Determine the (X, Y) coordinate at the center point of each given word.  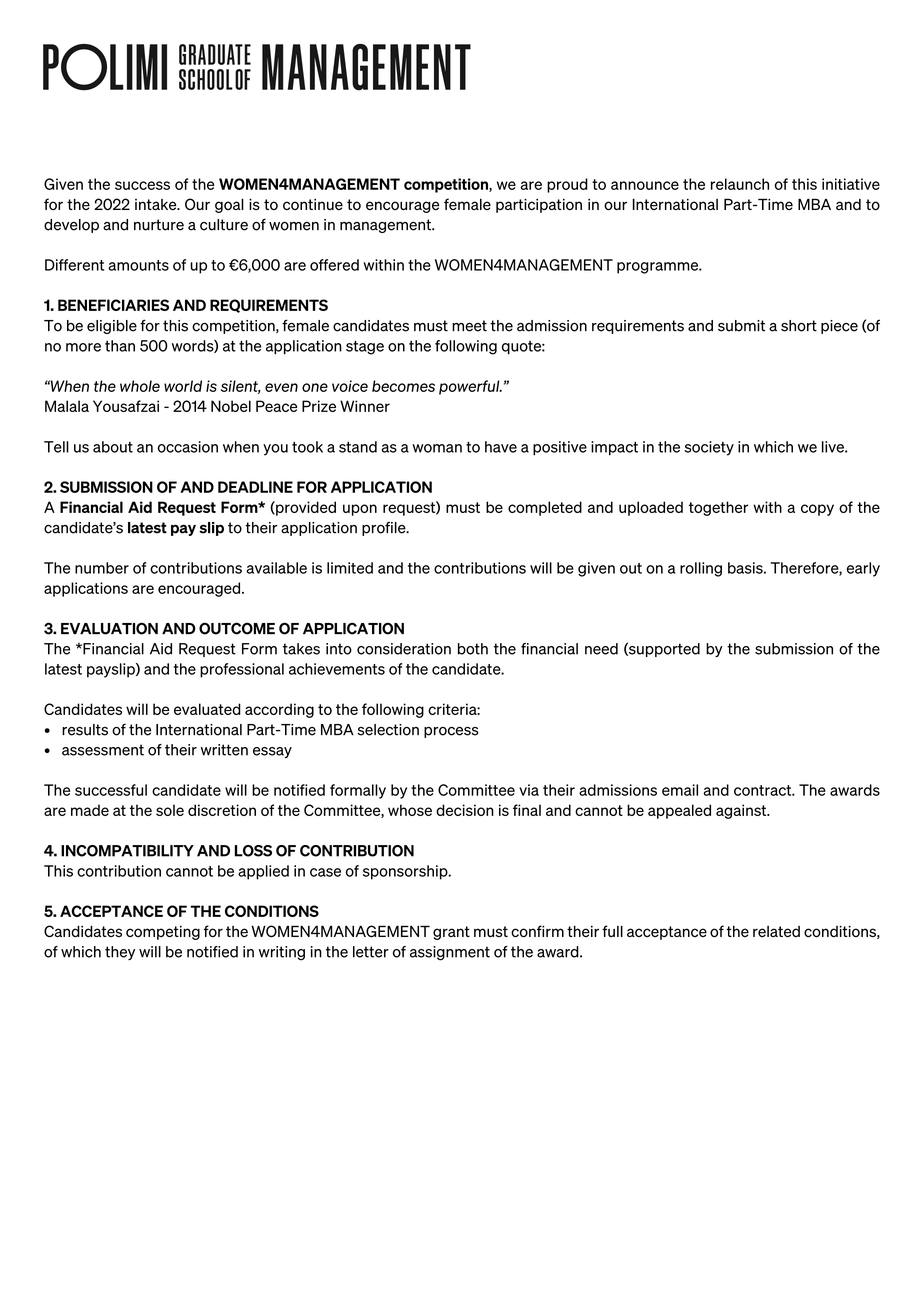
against (742, 811)
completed (545, 508)
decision (465, 810)
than (120, 346)
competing (163, 933)
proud (567, 185)
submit (741, 326)
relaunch (740, 184)
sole (170, 810)
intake (157, 205)
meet (469, 326)
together (718, 508)
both (473, 649)
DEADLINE (255, 487)
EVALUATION (109, 628)
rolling (701, 569)
